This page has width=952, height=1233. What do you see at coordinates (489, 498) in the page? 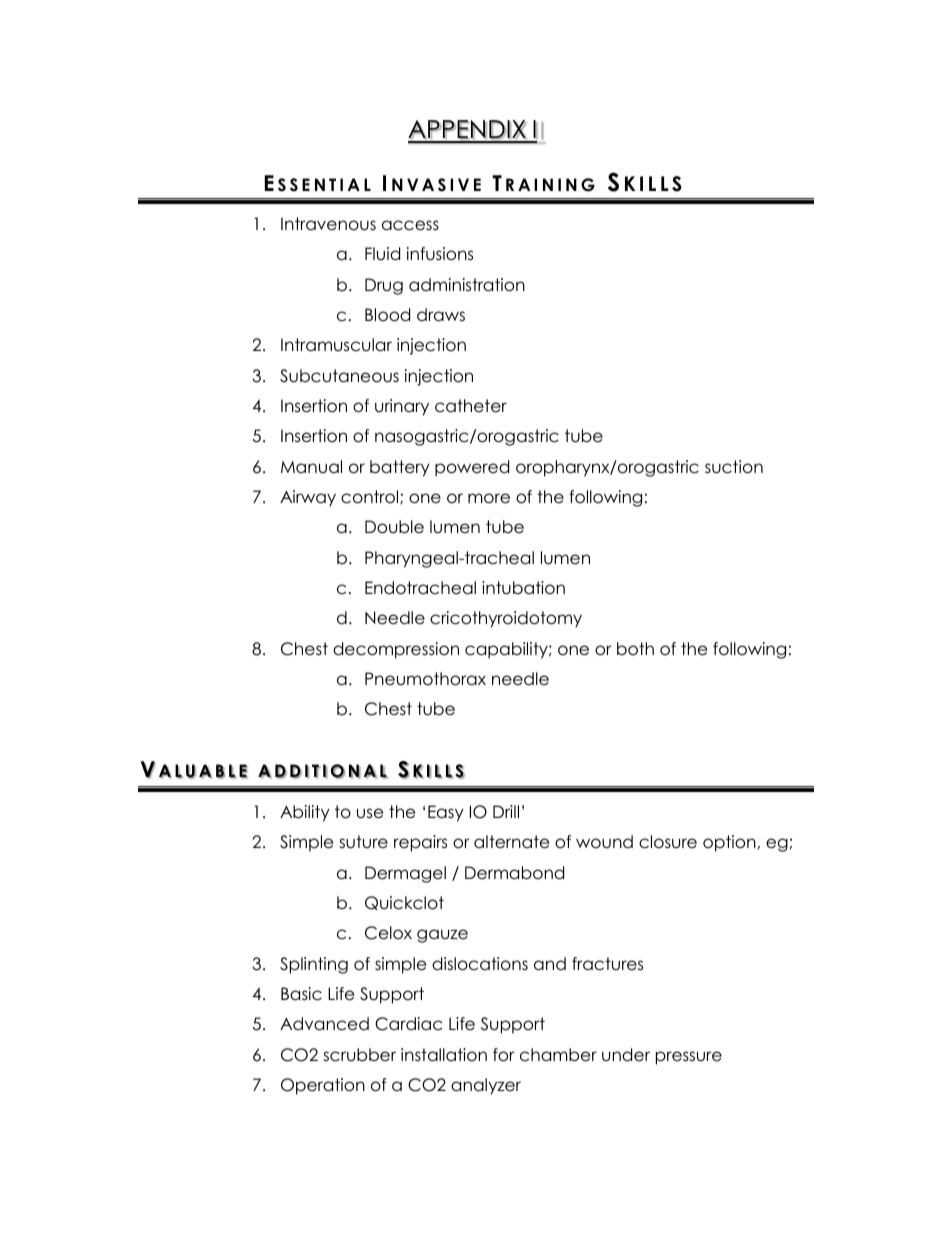
I see `more` at bounding box center [489, 498].
